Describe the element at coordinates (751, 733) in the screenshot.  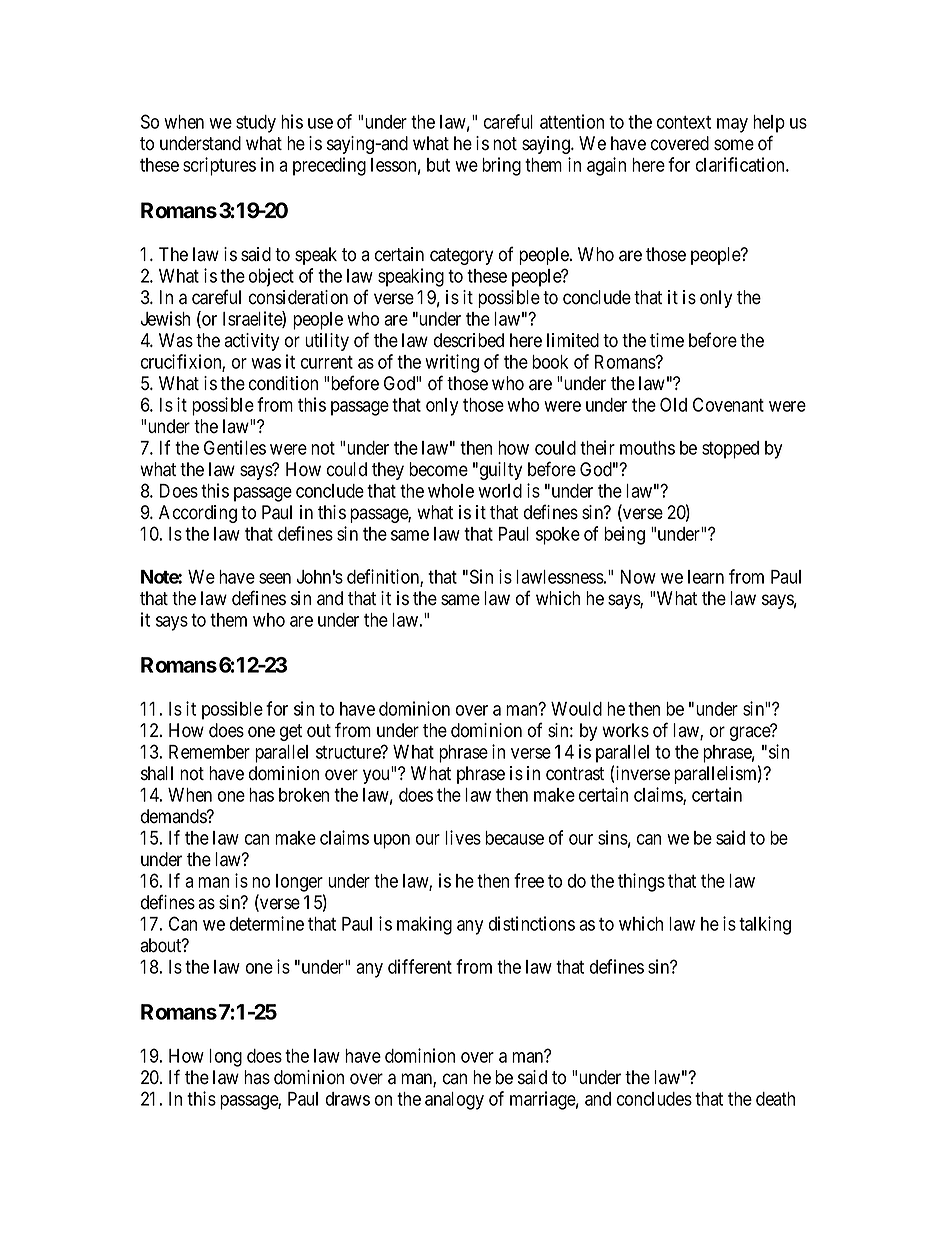
I see `grace` at that location.
